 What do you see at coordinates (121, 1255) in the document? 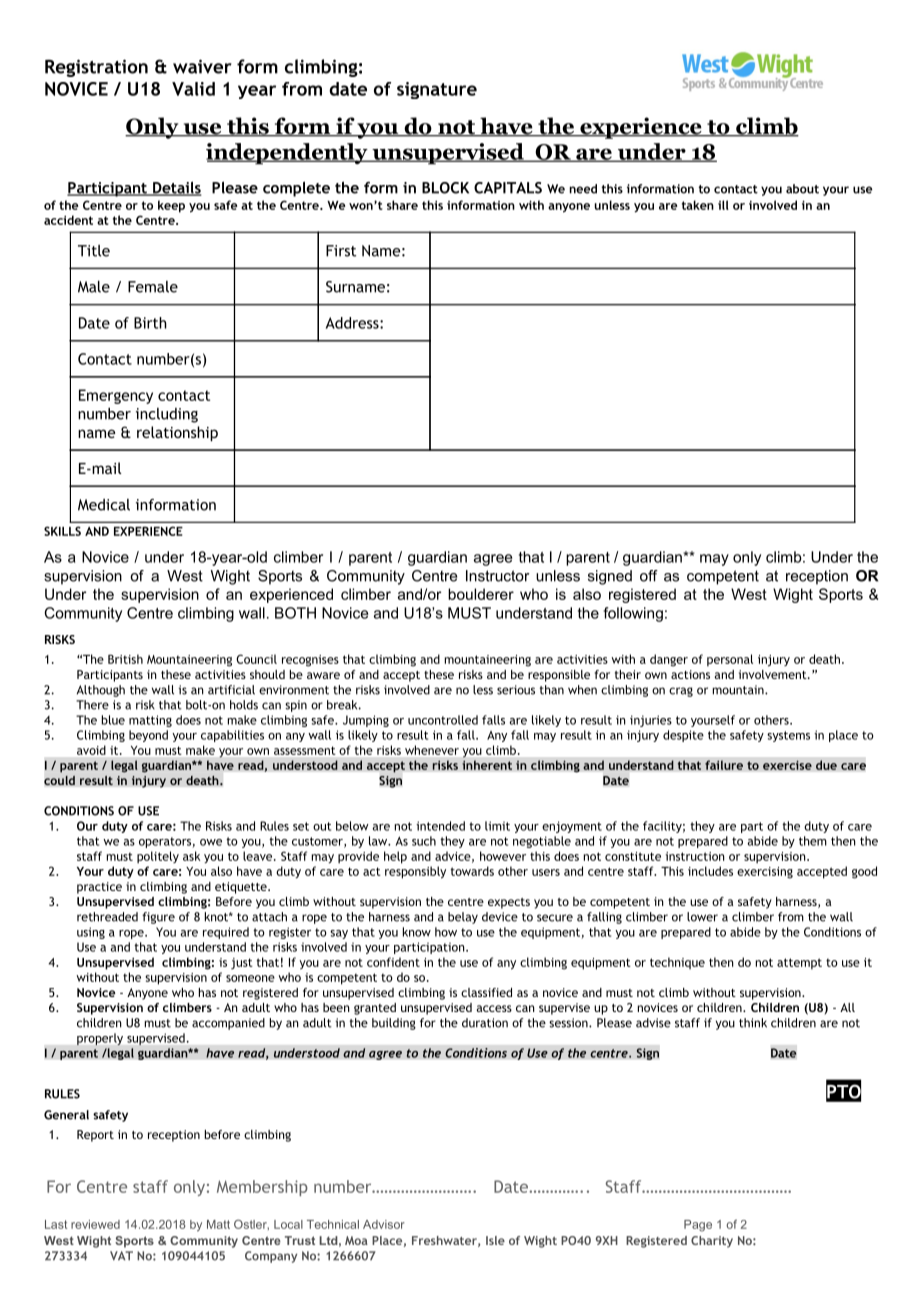
I see `VAT` at bounding box center [121, 1255].
